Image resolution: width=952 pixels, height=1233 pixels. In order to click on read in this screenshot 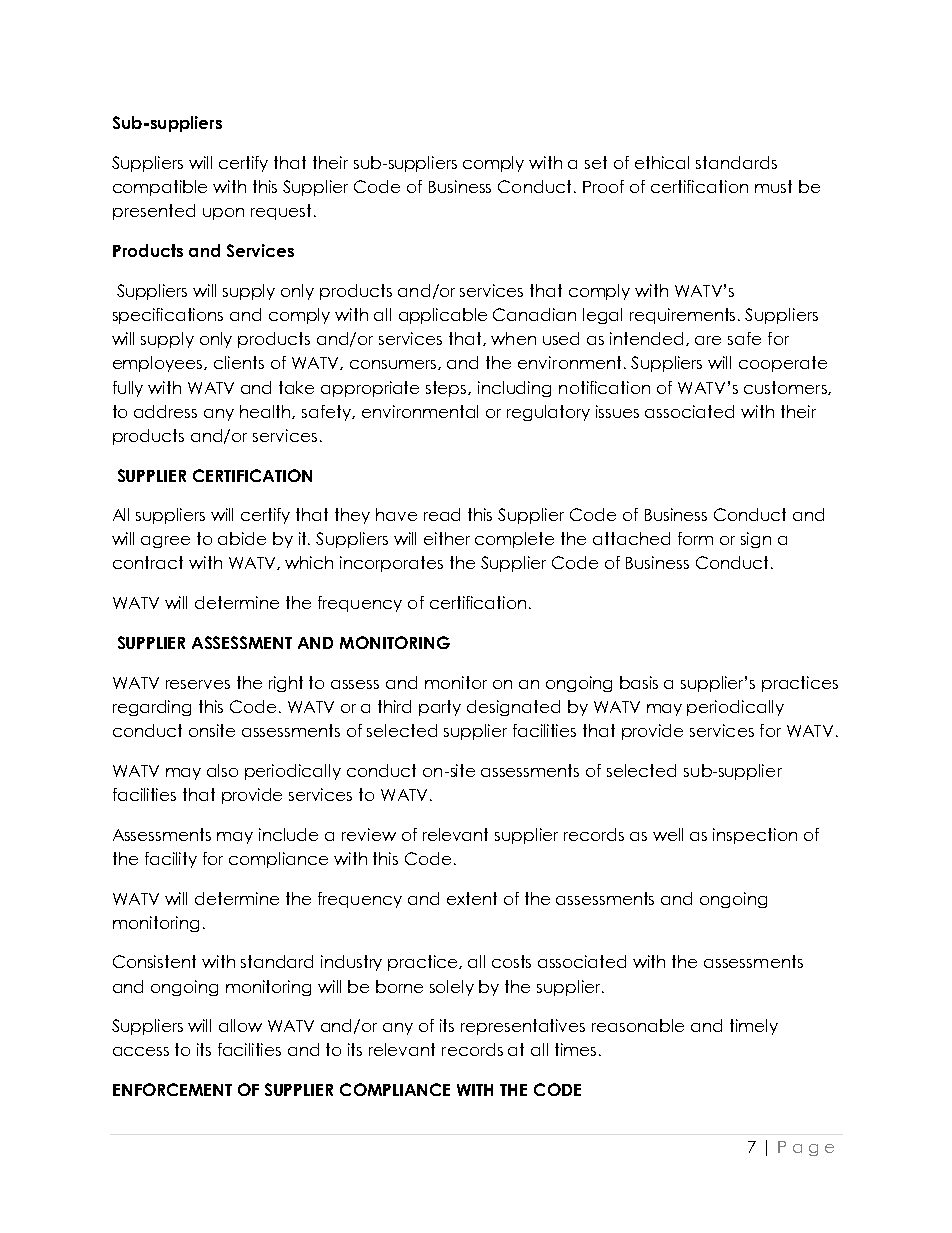, I will do `click(442, 514)`.
